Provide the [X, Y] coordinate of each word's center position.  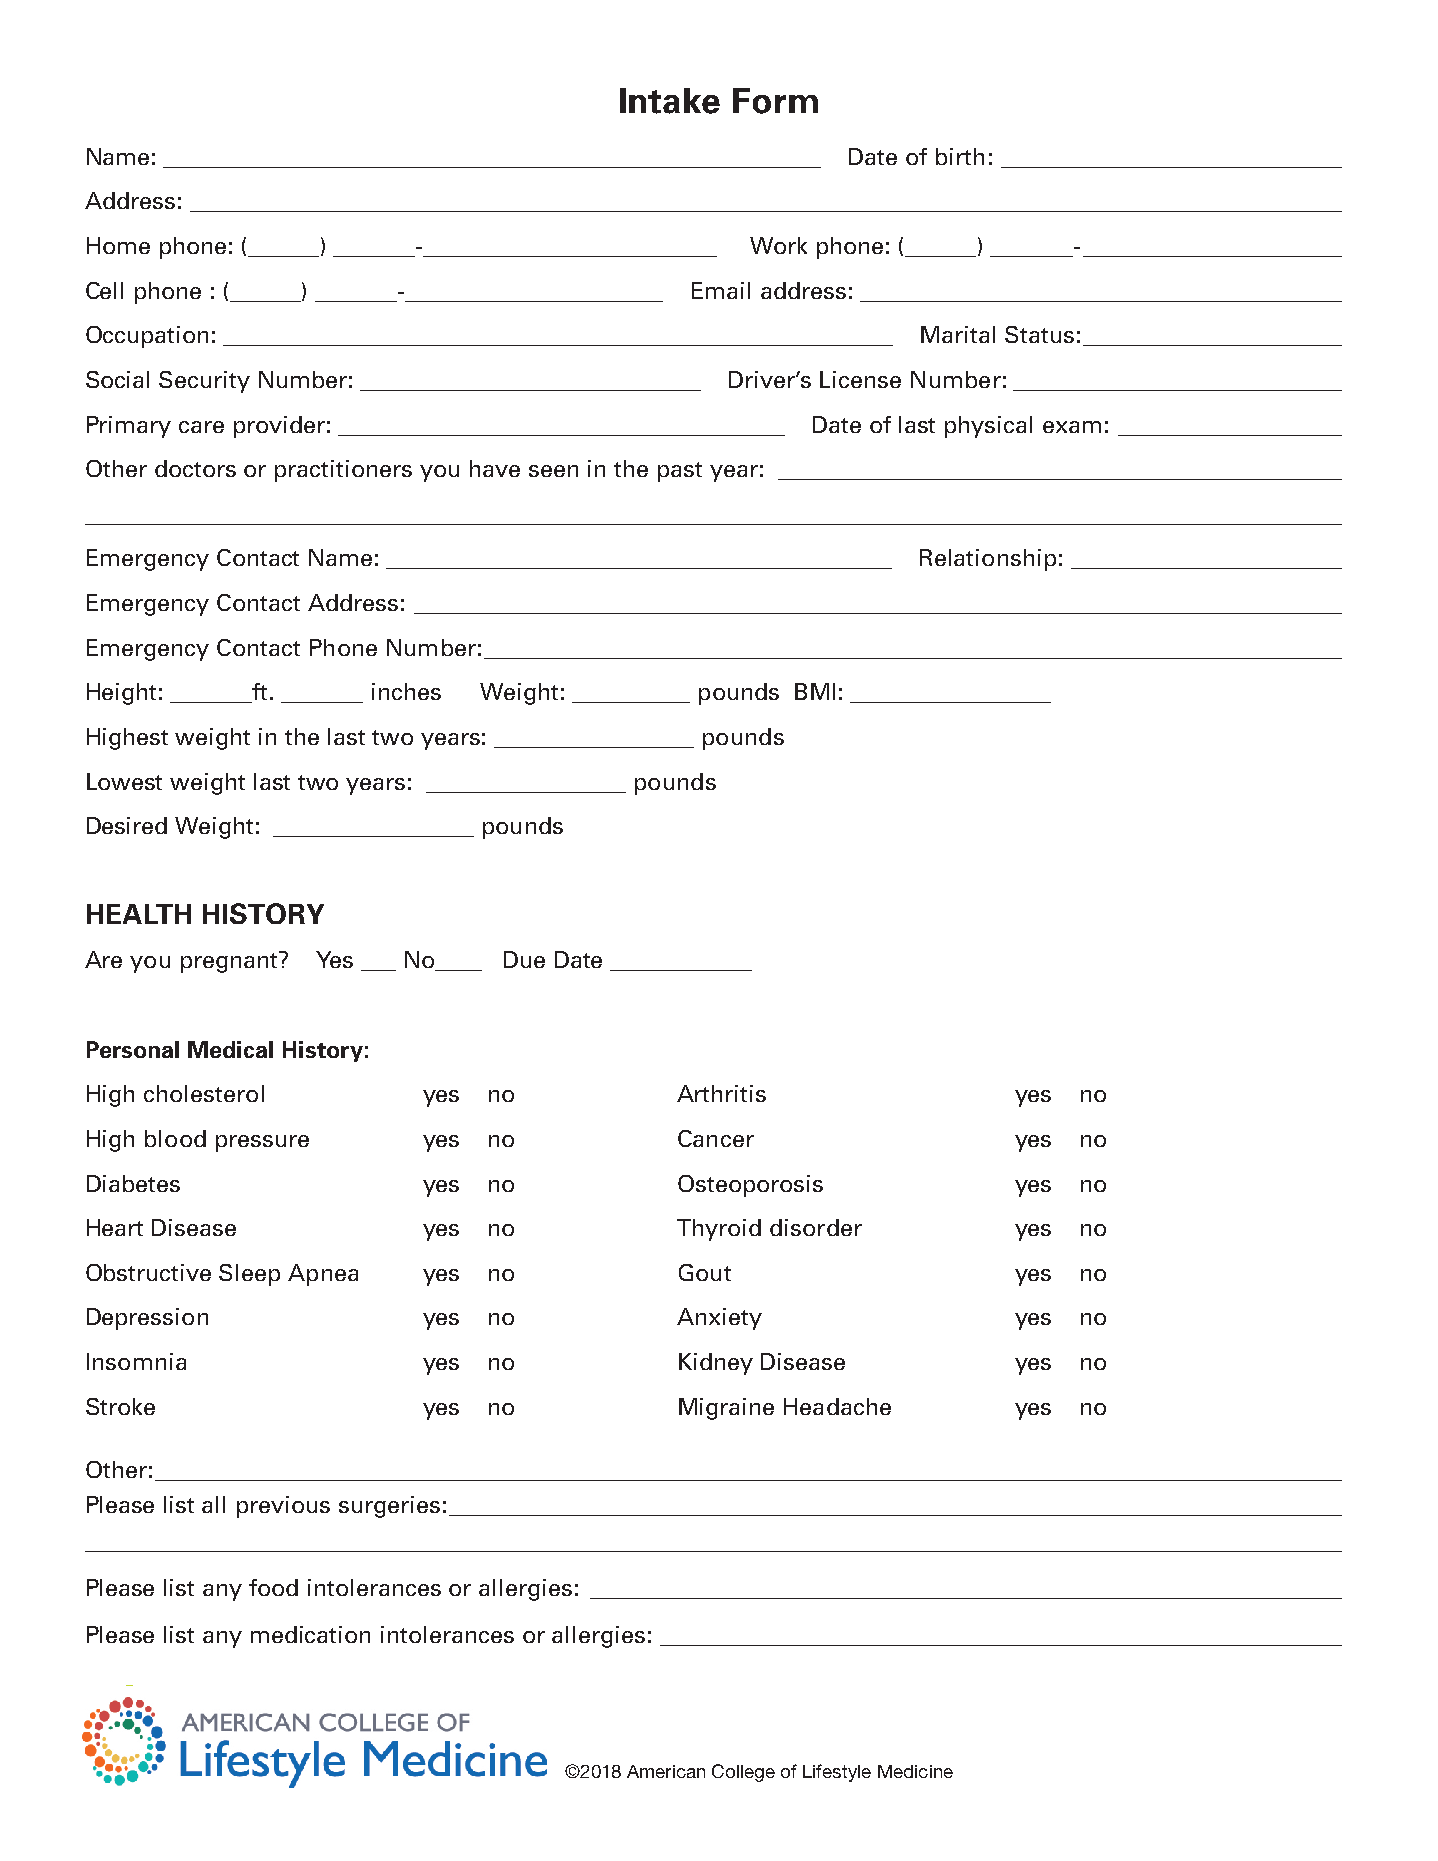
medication [310, 1634]
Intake [670, 101]
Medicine [915, 1771]
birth [960, 156]
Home [118, 245]
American [666, 1771]
